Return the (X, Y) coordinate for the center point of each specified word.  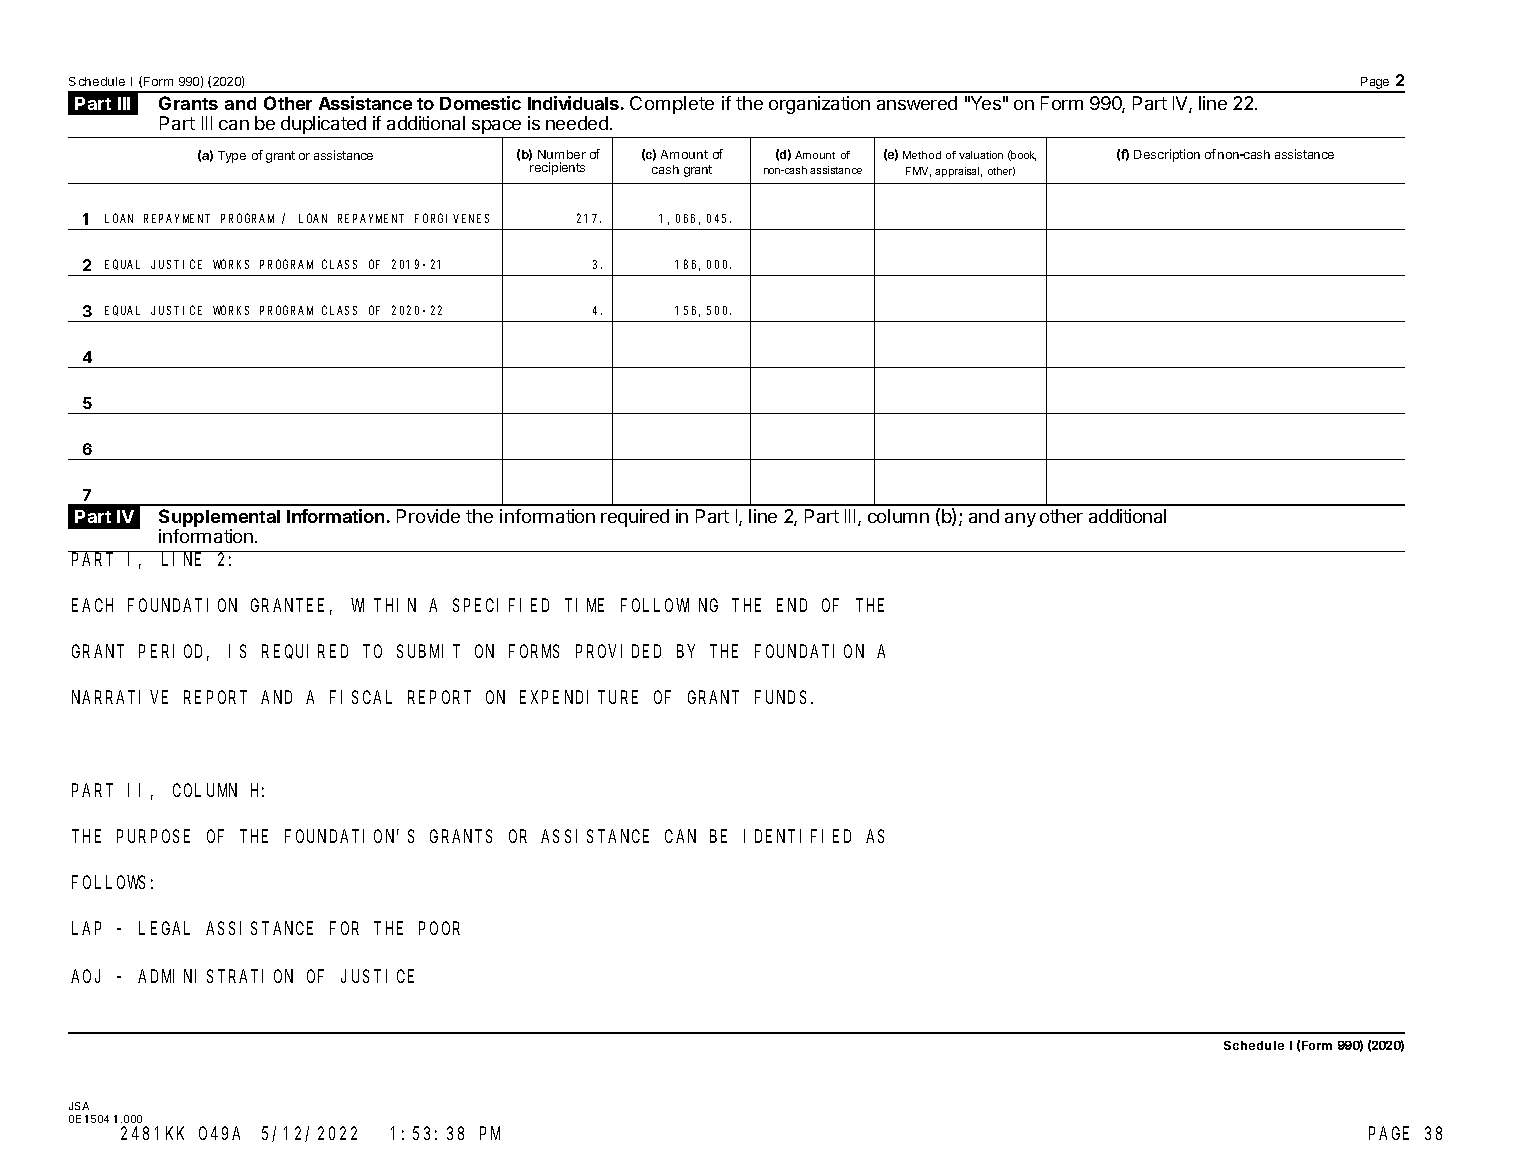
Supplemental (219, 519)
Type (232, 157)
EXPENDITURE (579, 698)
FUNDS (780, 697)
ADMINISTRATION (215, 976)
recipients (557, 168)
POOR (439, 928)
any (1020, 520)
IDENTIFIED (797, 837)
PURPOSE (153, 837)
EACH (92, 605)
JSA (79, 1106)
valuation (981, 155)
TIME (586, 606)
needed (577, 123)
